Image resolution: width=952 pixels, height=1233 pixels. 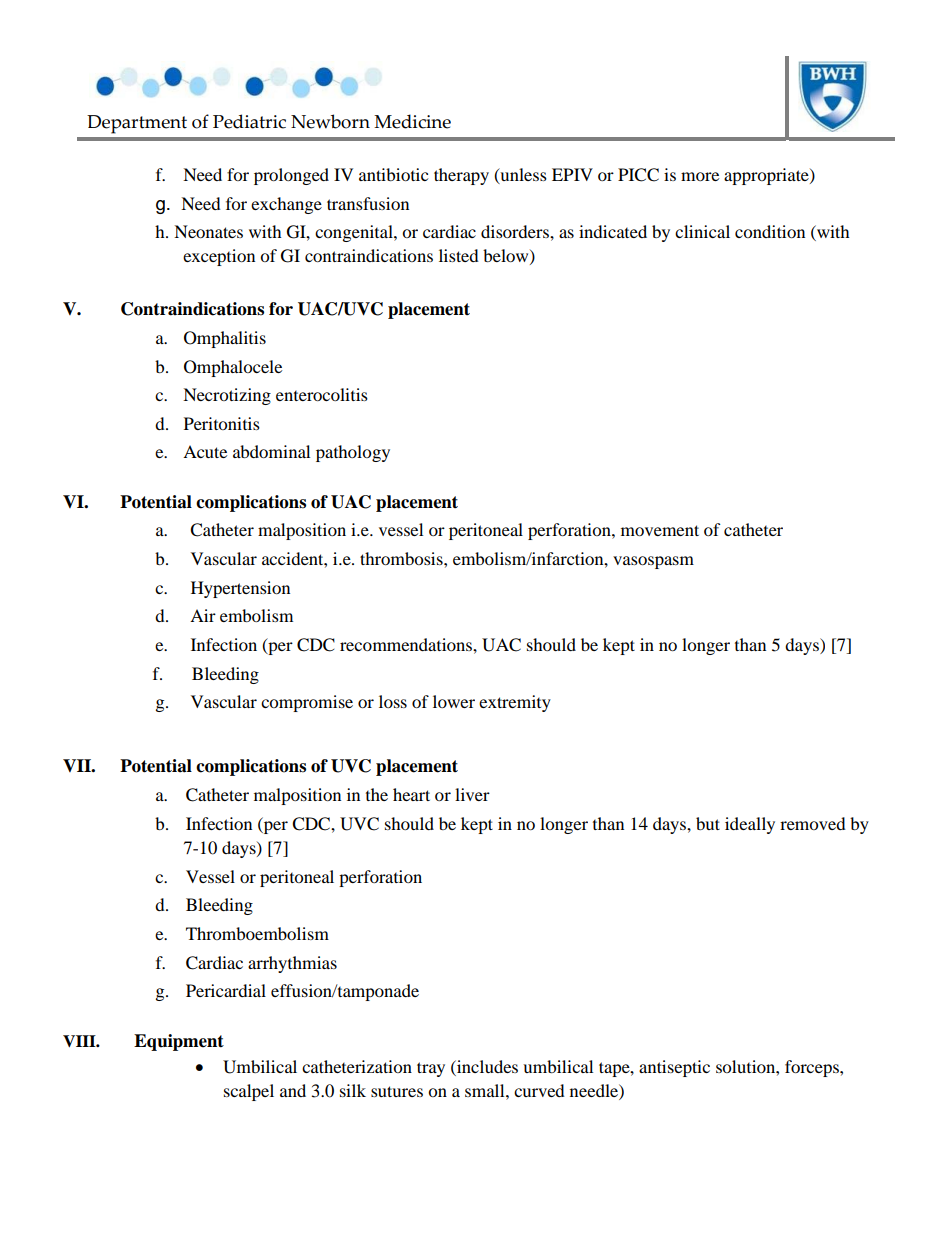 What do you see at coordinates (461, 176) in the screenshot?
I see `therapy` at bounding box center [461, 176].
